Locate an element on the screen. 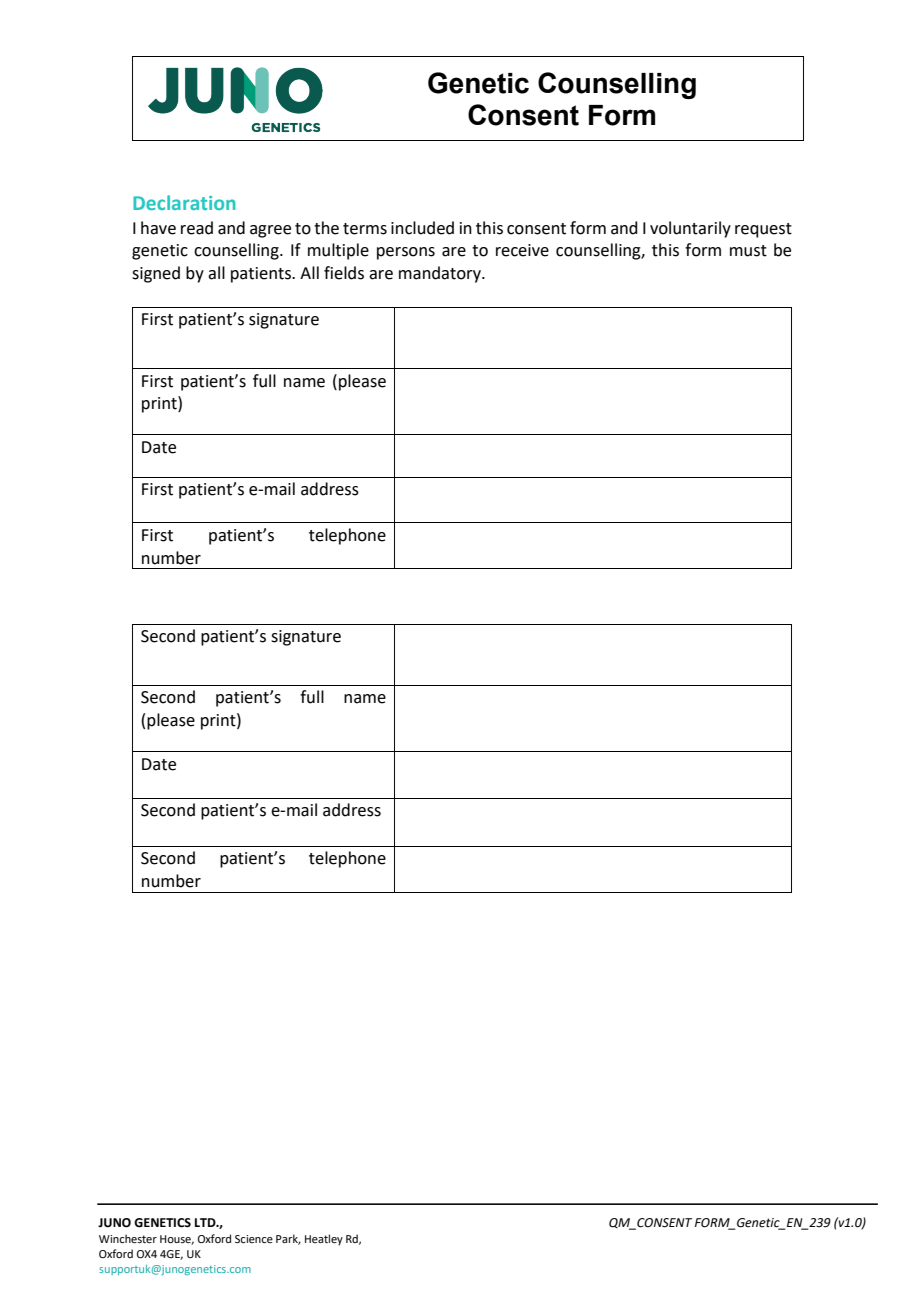 This screenshot has width=924, height=1309. Winchester is located at coordinates (128, 1238).
